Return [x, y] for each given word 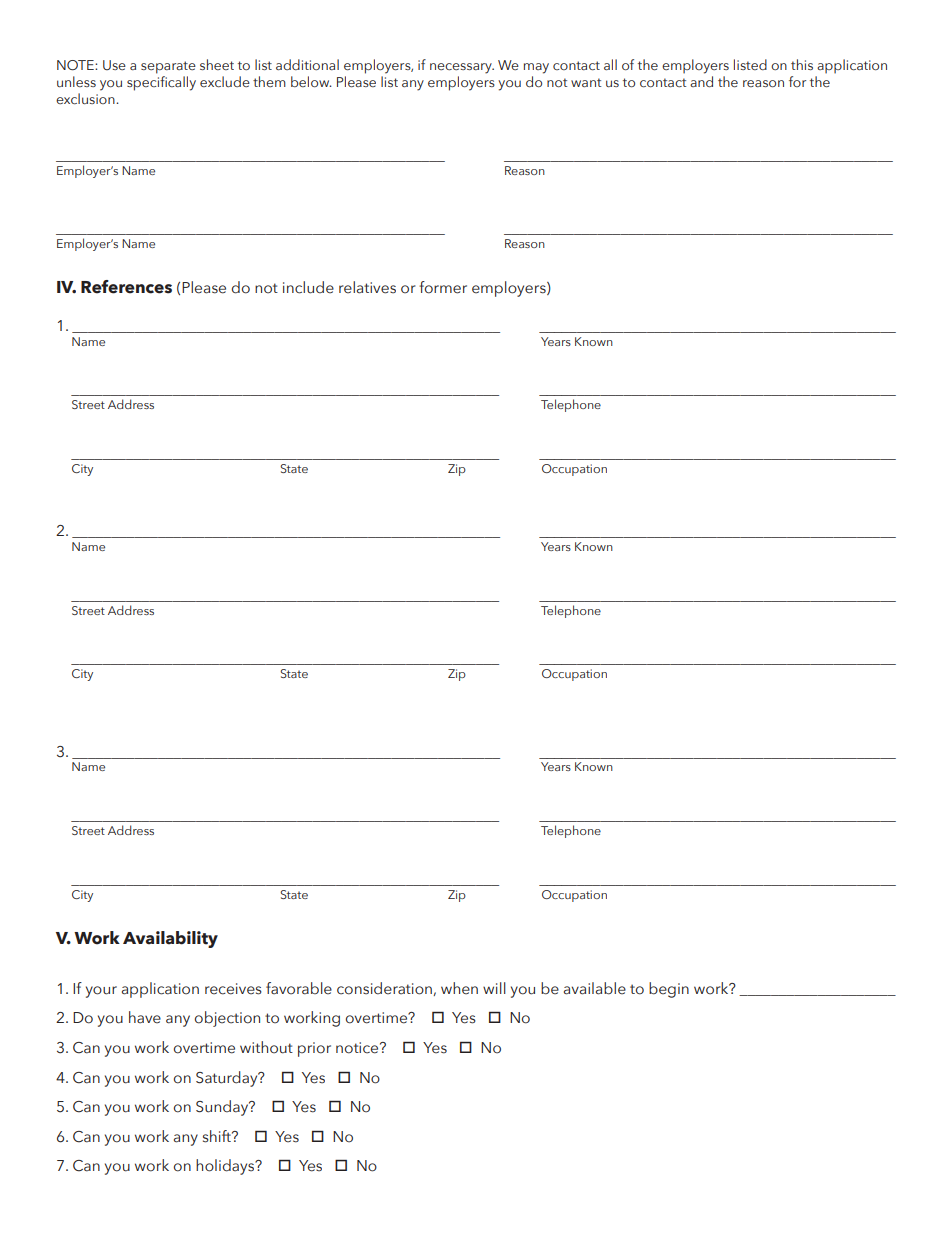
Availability [170, 939]
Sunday [223, 1108]
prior [314, 1049]
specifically [161, 82]
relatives [367, 287]
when [459, 988]
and [701, 81]
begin [669, 990]
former [443, 287]
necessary [462, 68]
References [126, 287]
